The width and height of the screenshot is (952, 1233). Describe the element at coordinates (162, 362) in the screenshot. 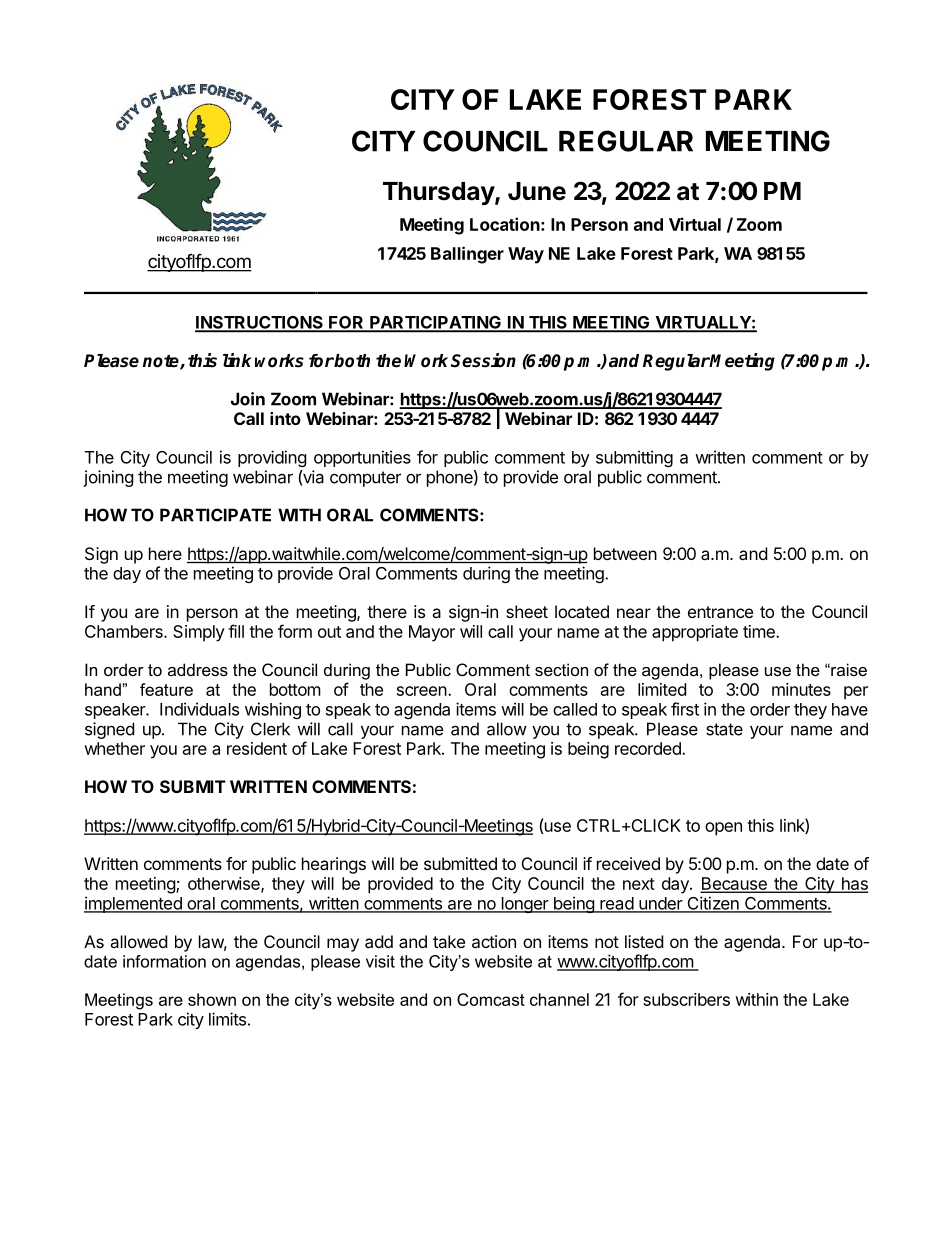

I see `note` at that location.
